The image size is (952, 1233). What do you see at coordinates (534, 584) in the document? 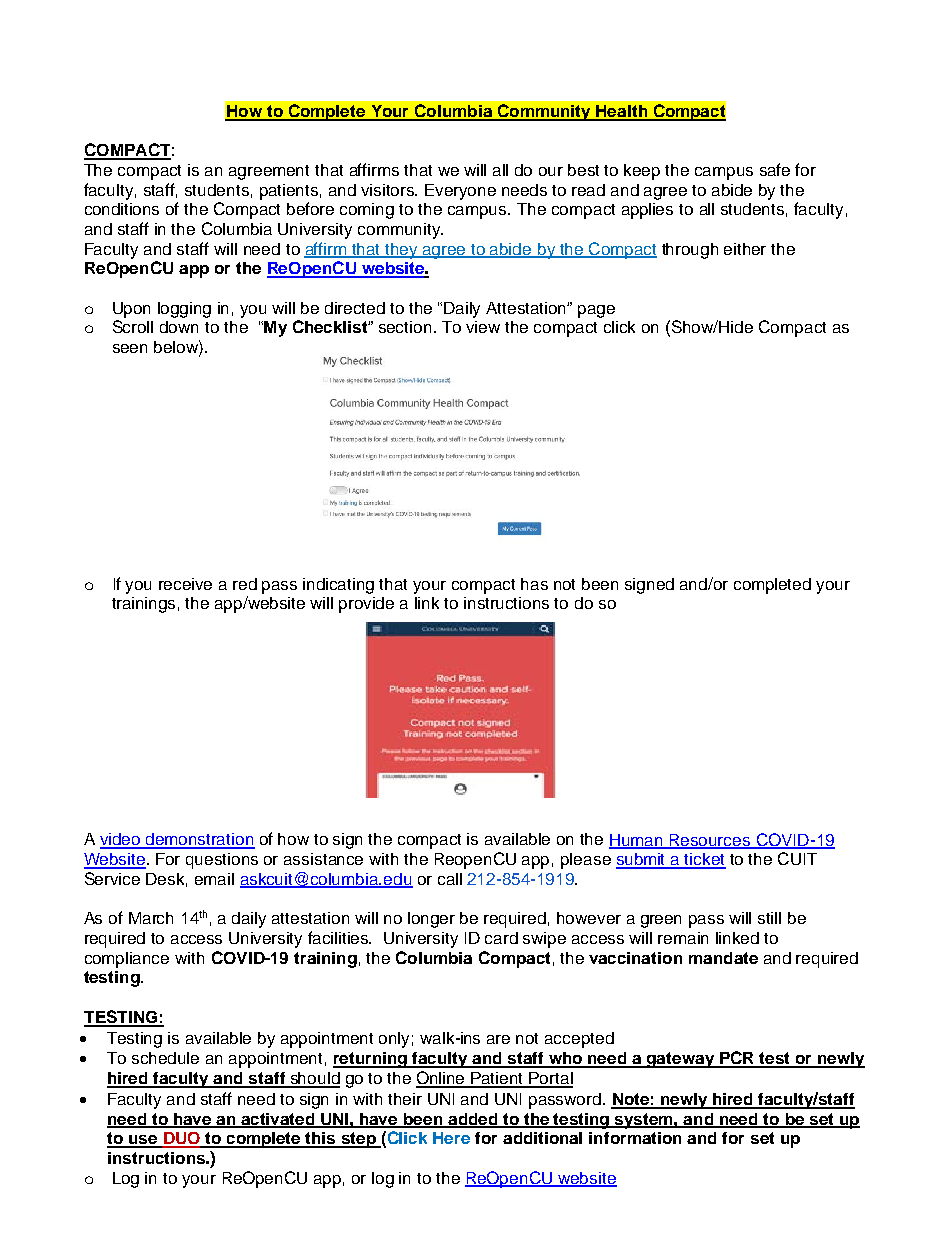
I see `has` at bounding box center [534, 584].
